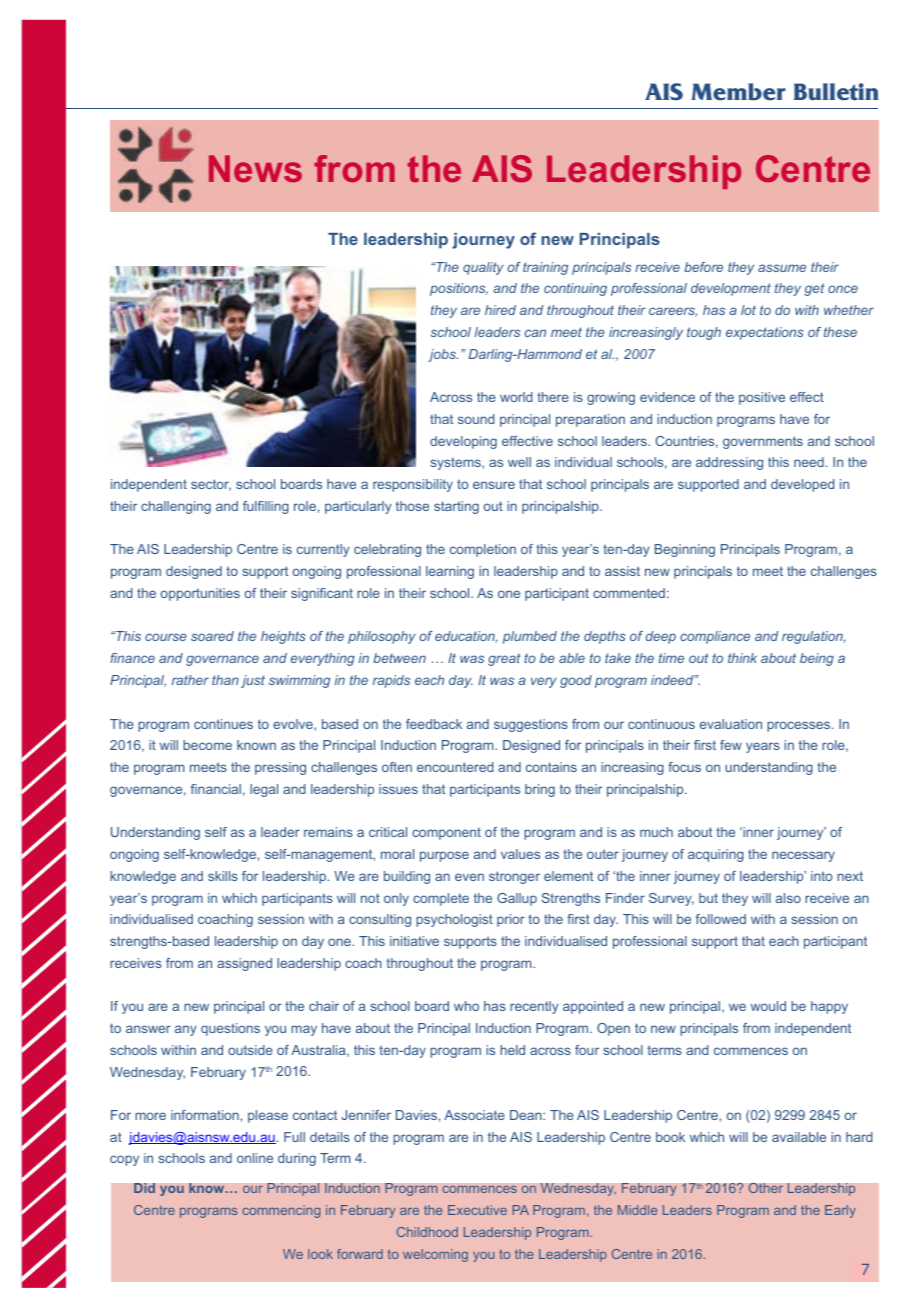 The height and width of the document is (1308, 924). What do you see at coordinates (477, 1210) in the document?
I see `Executive` at bounding box center [477, 1210].
